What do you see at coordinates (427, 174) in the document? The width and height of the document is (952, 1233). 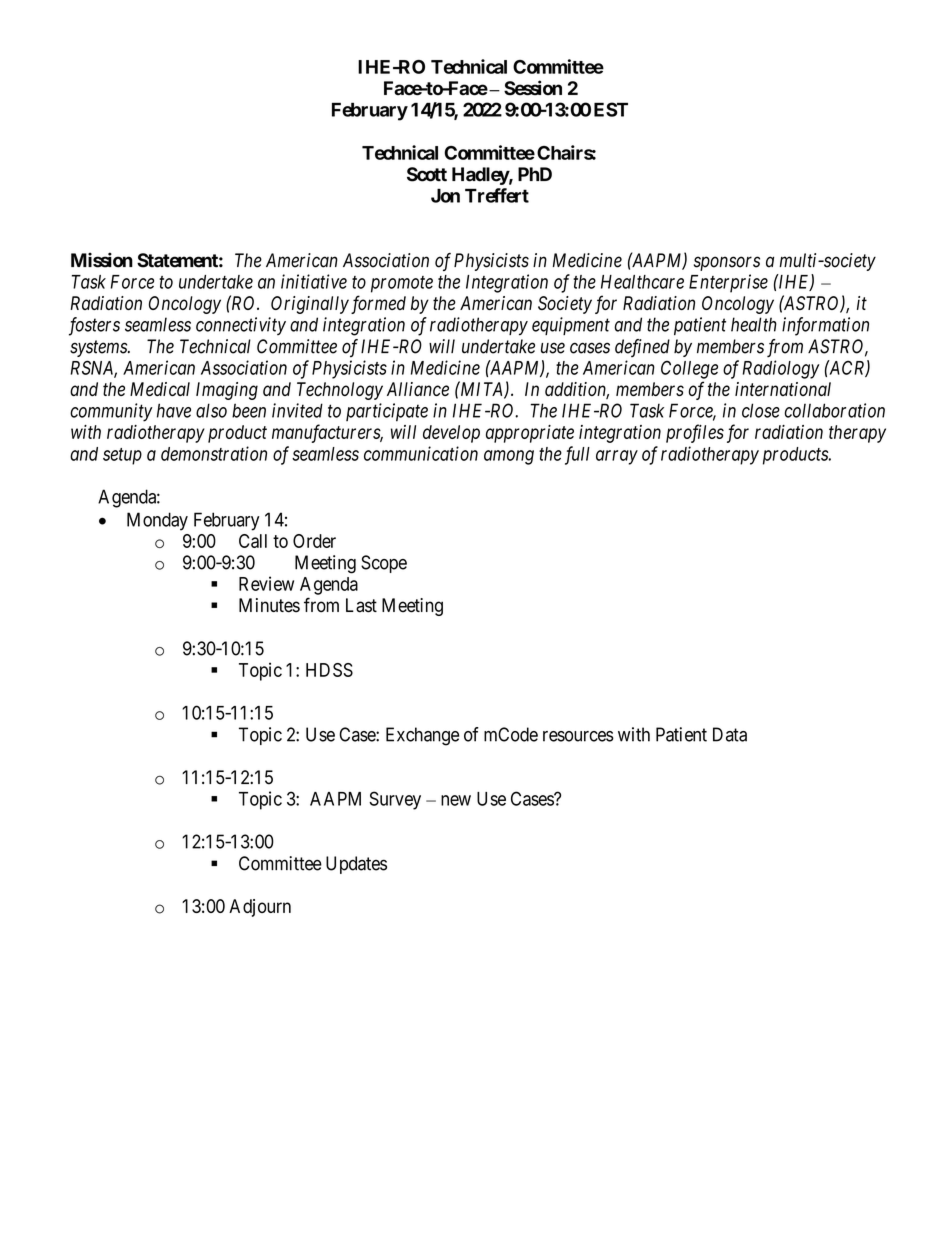 I see `Scott` at bounding box center [427, 174].
